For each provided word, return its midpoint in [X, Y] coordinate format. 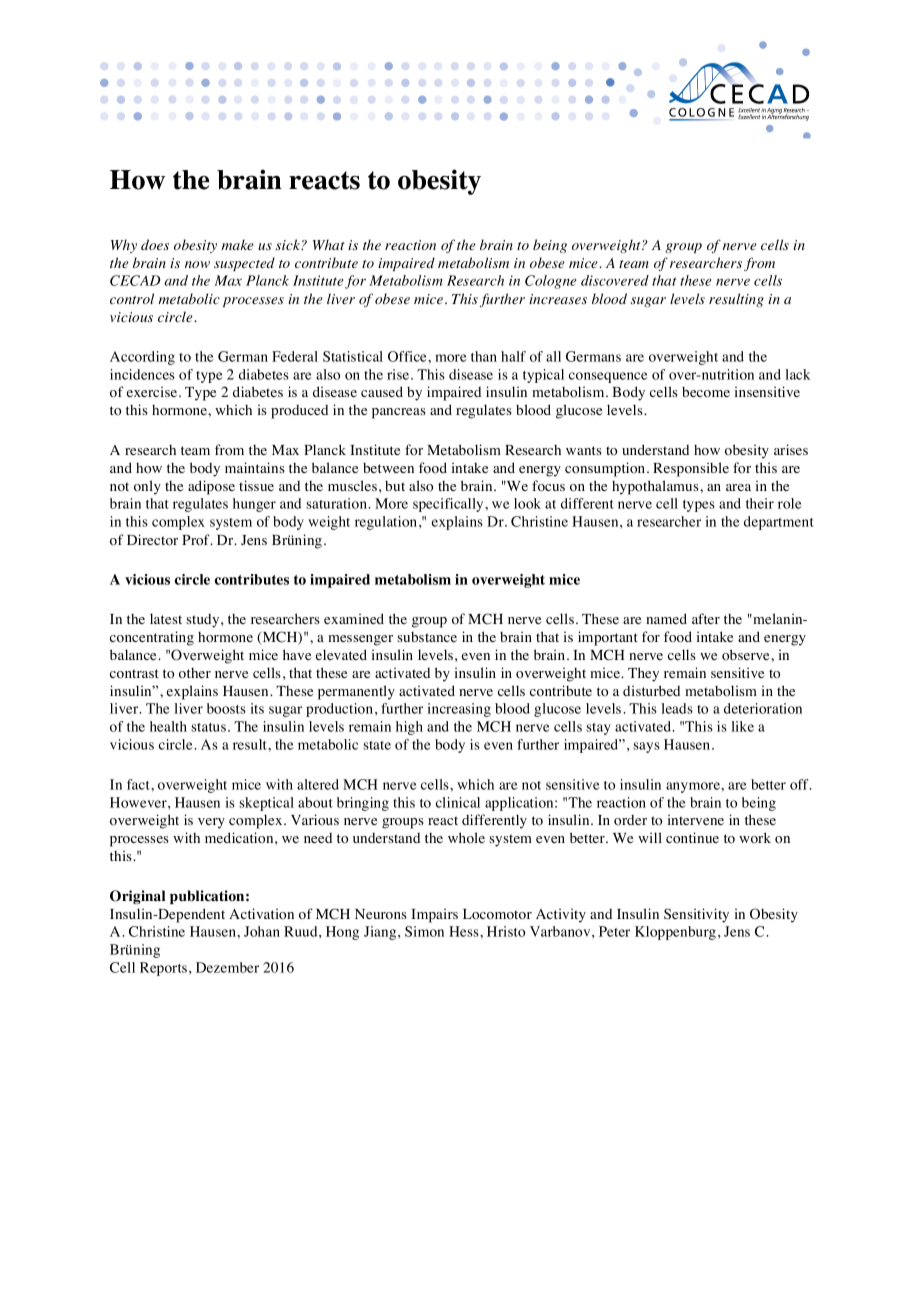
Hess [465, 931]
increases [558, 299]
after [706, 618]
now [197, 264]
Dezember [227, 967]
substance [427, 637]
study [204, 621]
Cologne [550, 282]
